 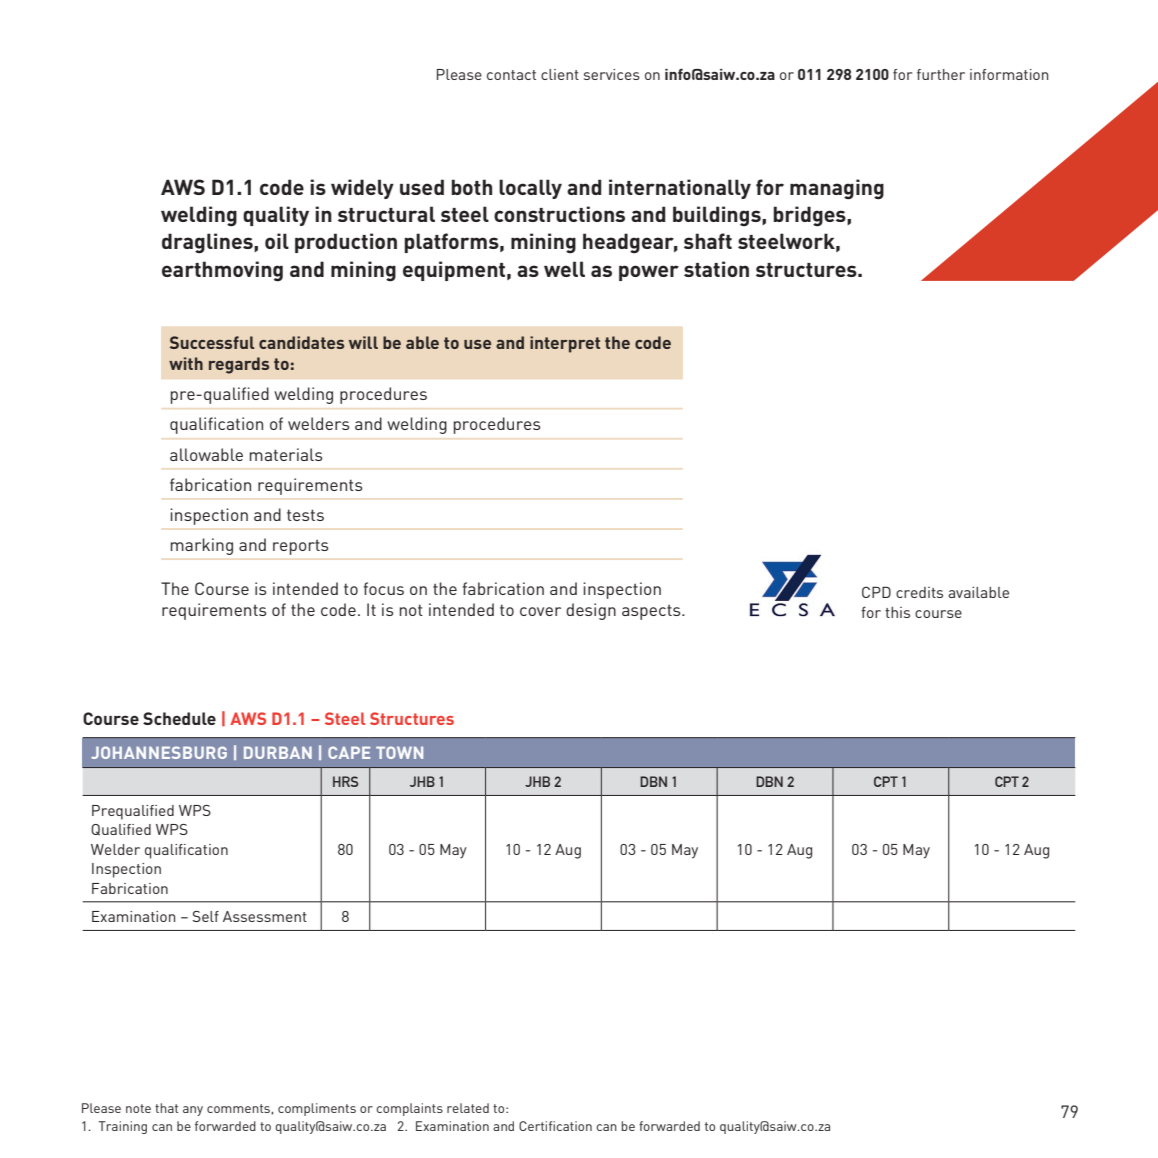 I want to click on further, so click(x=941, y=74).
